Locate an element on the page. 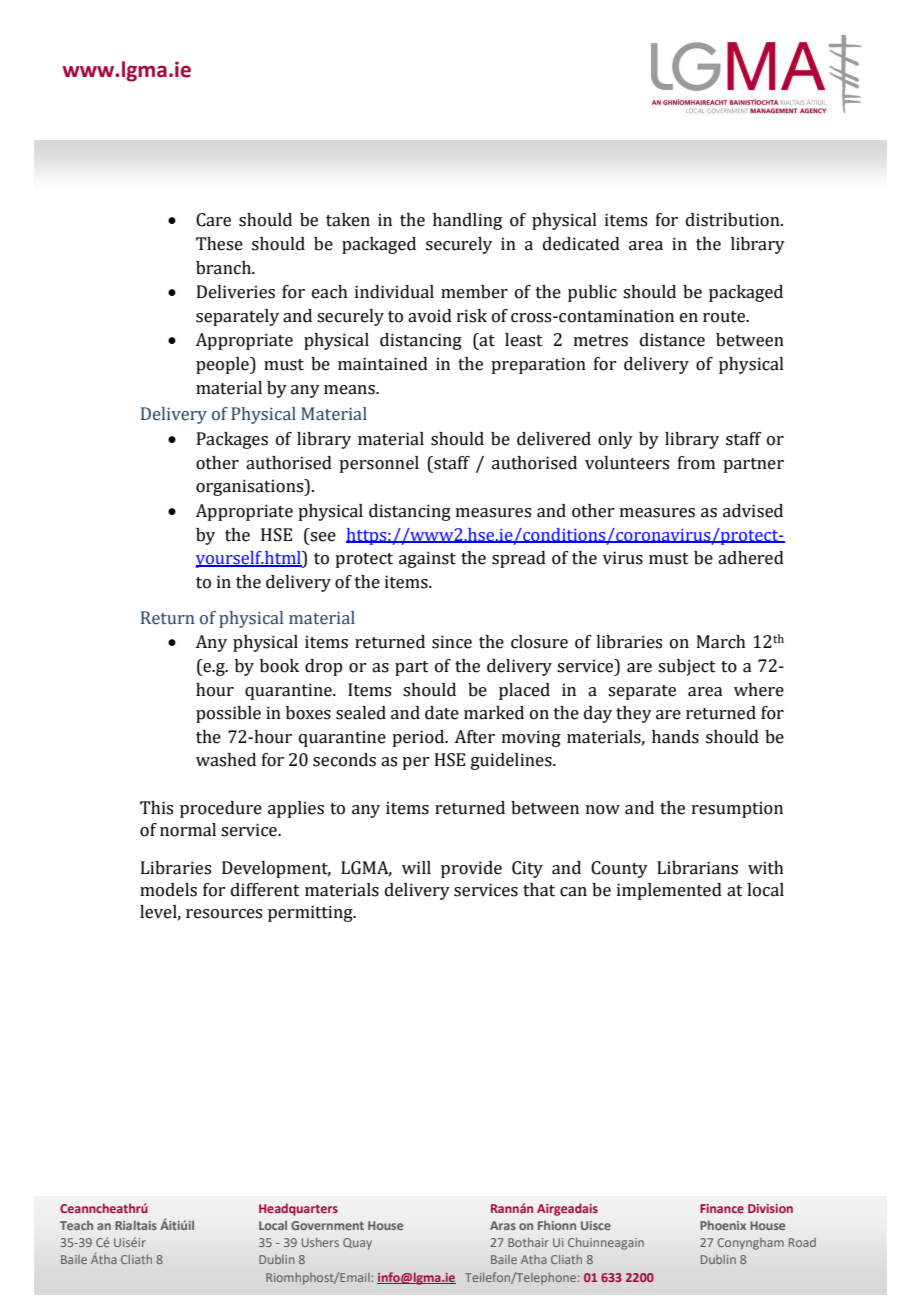  distribution is located at coordinates (734, 220).
